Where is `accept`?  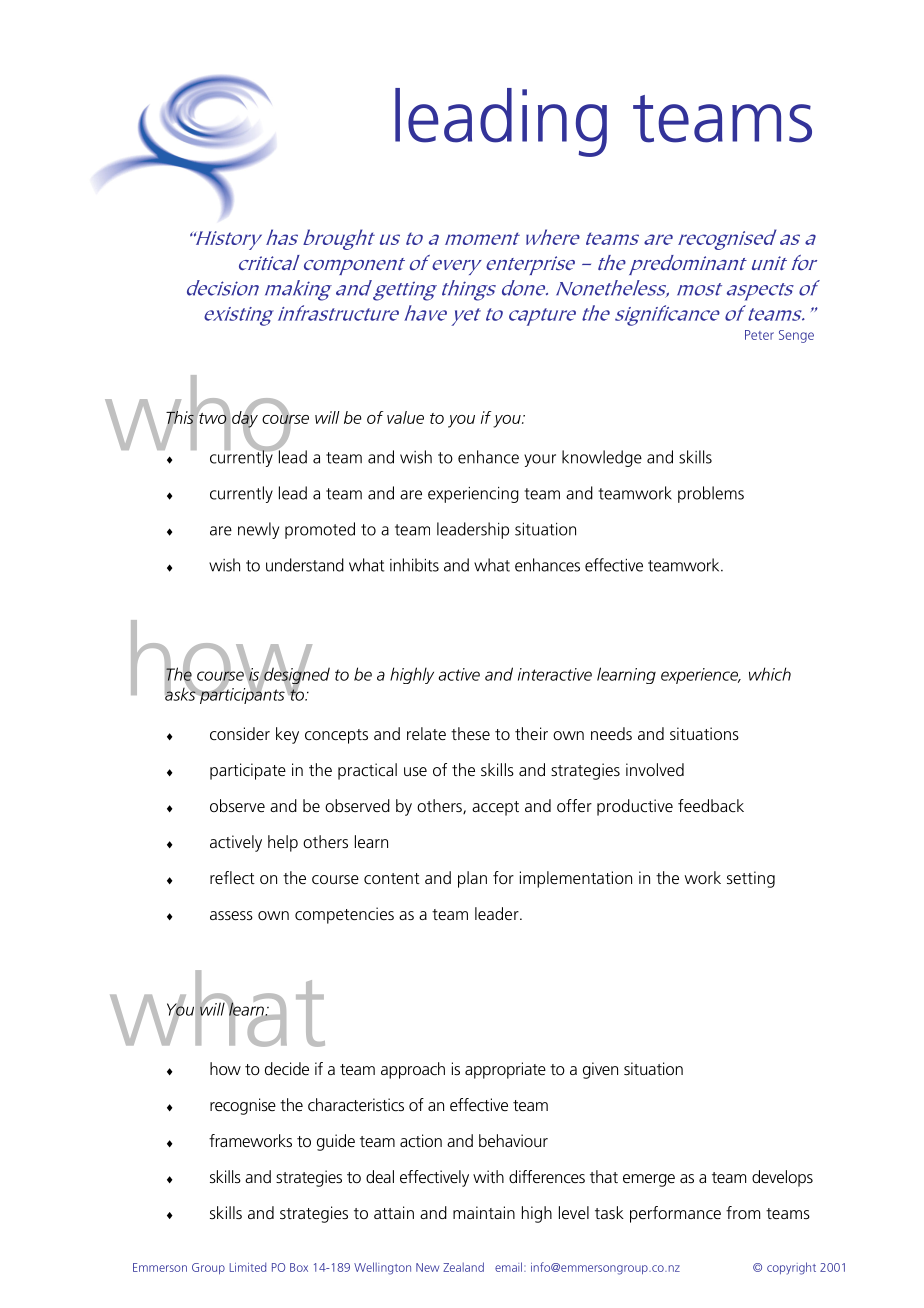 accept is located at coordinates (495, 808).
